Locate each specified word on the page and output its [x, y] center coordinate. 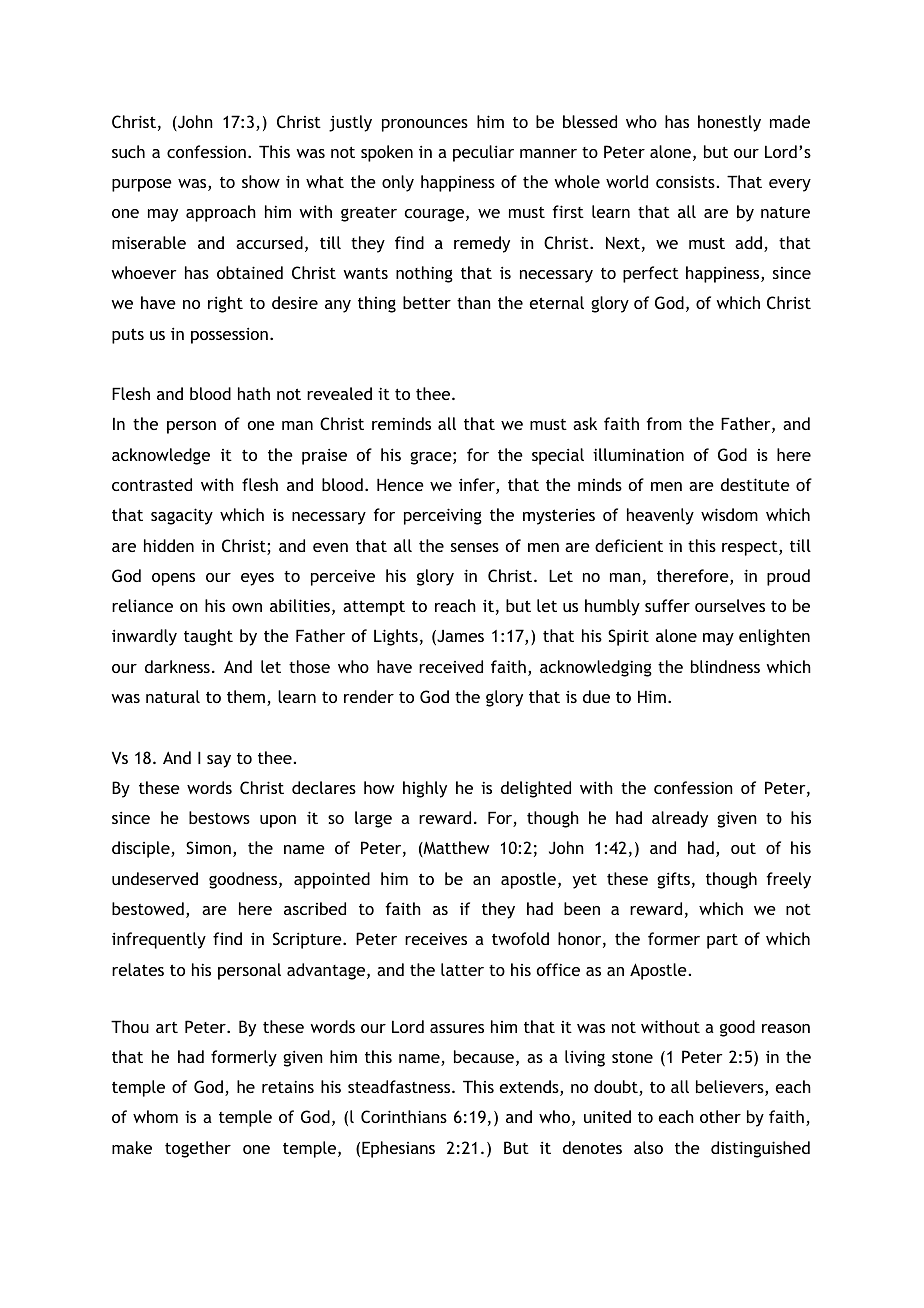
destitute [755, 484]
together [198, 1149]
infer [478, 486]
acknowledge [161, 456]
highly [425, 789]
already [680, 819]
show [261, 181]
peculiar [483, 153]
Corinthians [404, 1116]
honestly [729, 123]
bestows [219, 817]
